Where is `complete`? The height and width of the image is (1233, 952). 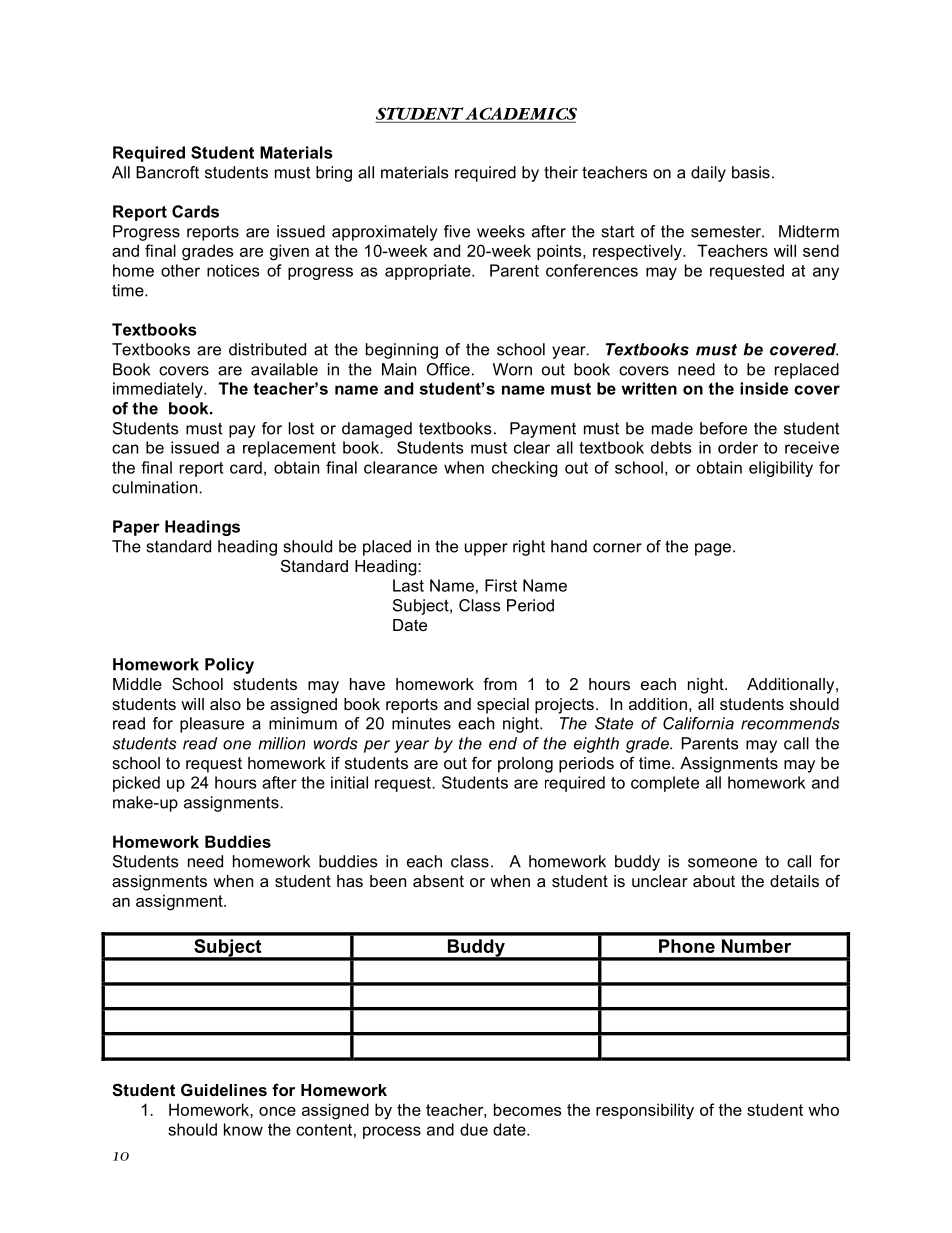 complete is located at coordinates (665, 784).
